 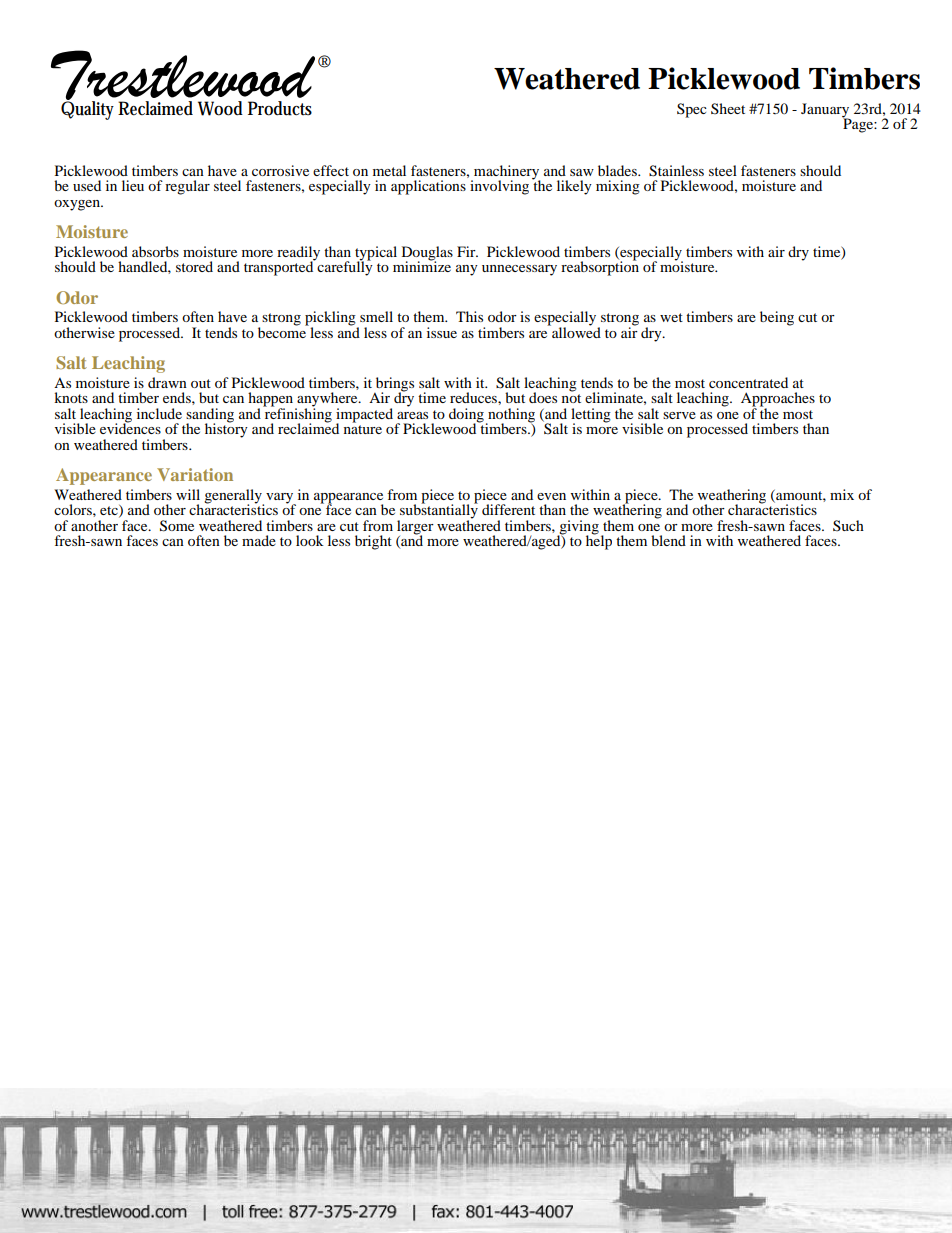 What do you see at coordinates (177, 526) in the screenshot?
I see `Some` at bounding box center [177, 526].
